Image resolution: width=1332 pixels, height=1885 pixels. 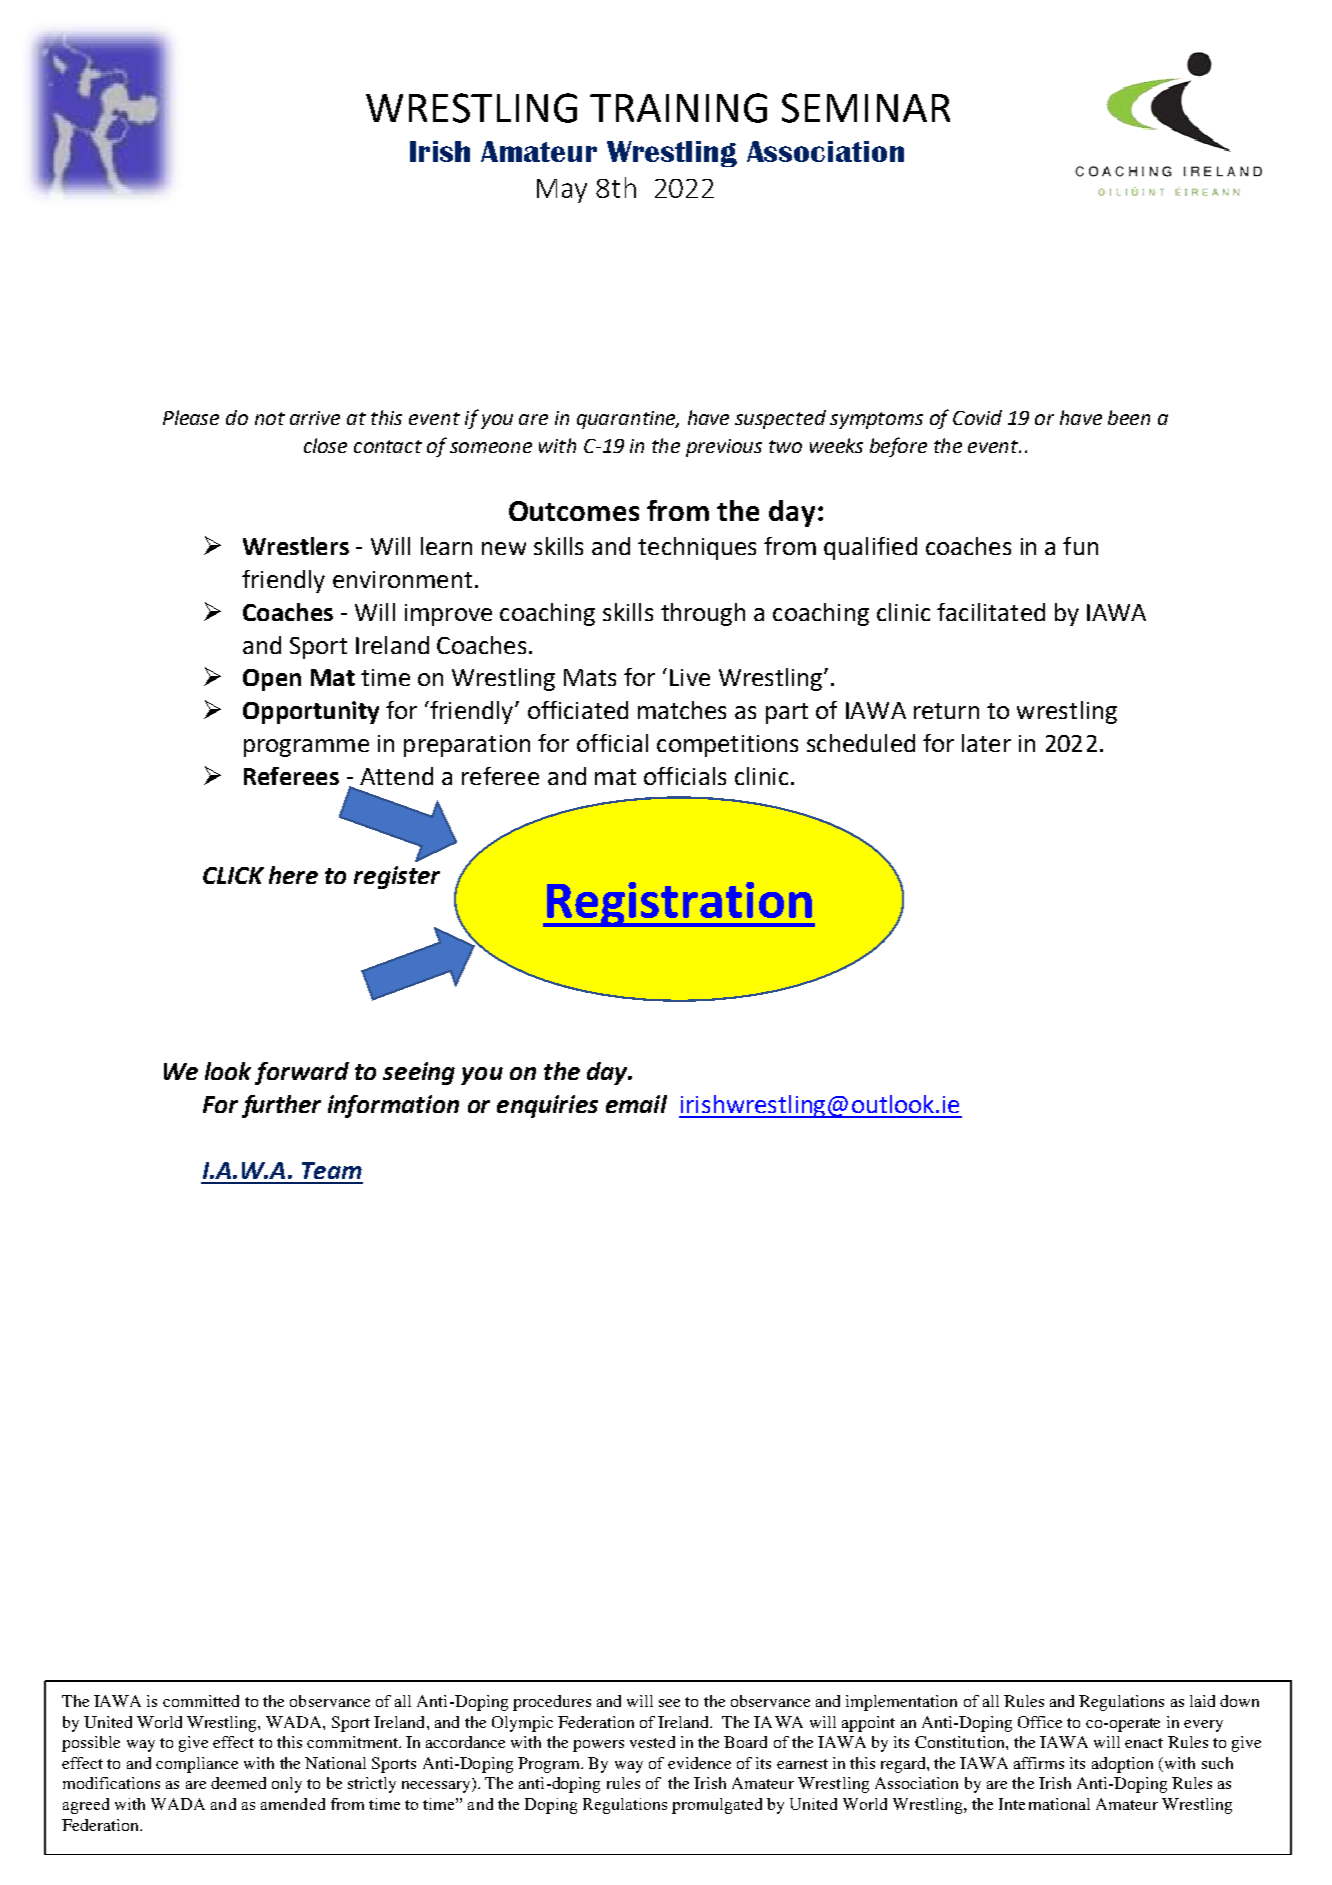 I want to click on compliance, so click(x=197, y=1765).
